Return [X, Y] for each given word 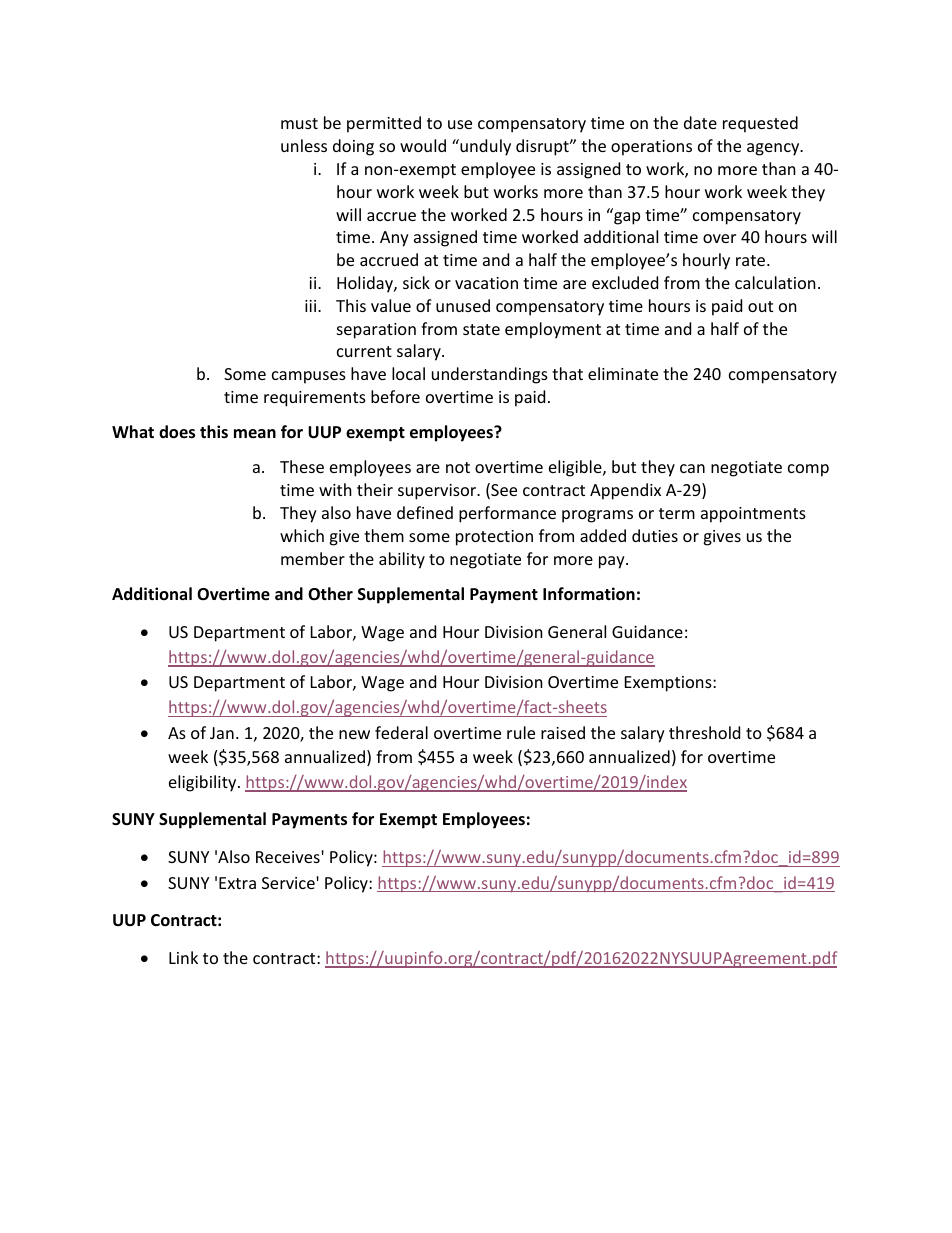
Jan [222, 733]
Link [183, 957]
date [700, 122]
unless [304, 145]
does [177, 432]
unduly [484, 147]
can [692, 468]
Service [288, 883]
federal [401, 732]
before [395, 396]
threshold [704, 732]
